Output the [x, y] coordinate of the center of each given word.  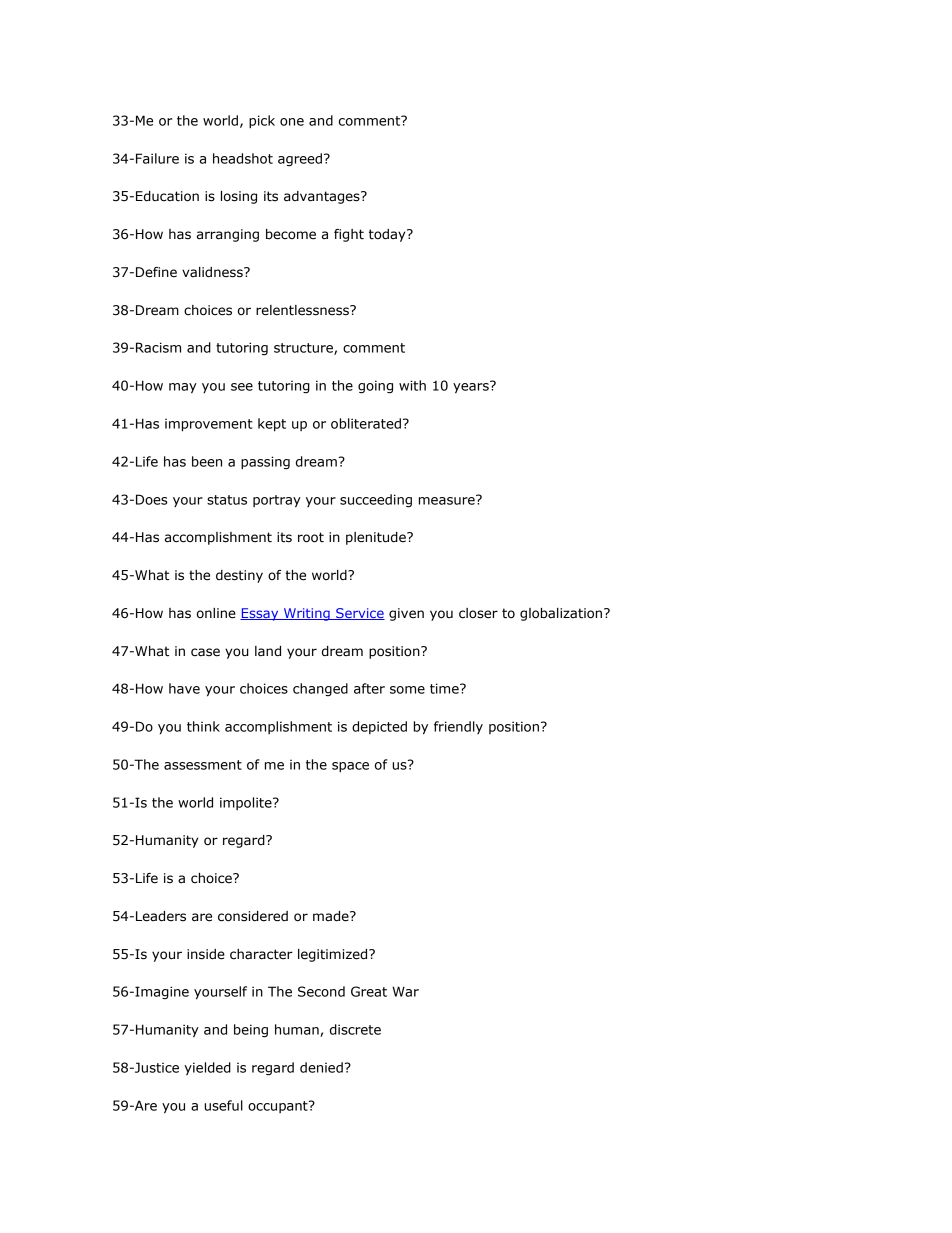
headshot [243, 158]
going [375, 387]
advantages [323, 197]
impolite [247, 803]
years [472, 387]
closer [478, 613]
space [350, 767]
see [242, 387]
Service [359, 614]
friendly [458, 727]
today [388, 235]
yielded [207, 1068]
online [216, 613]
